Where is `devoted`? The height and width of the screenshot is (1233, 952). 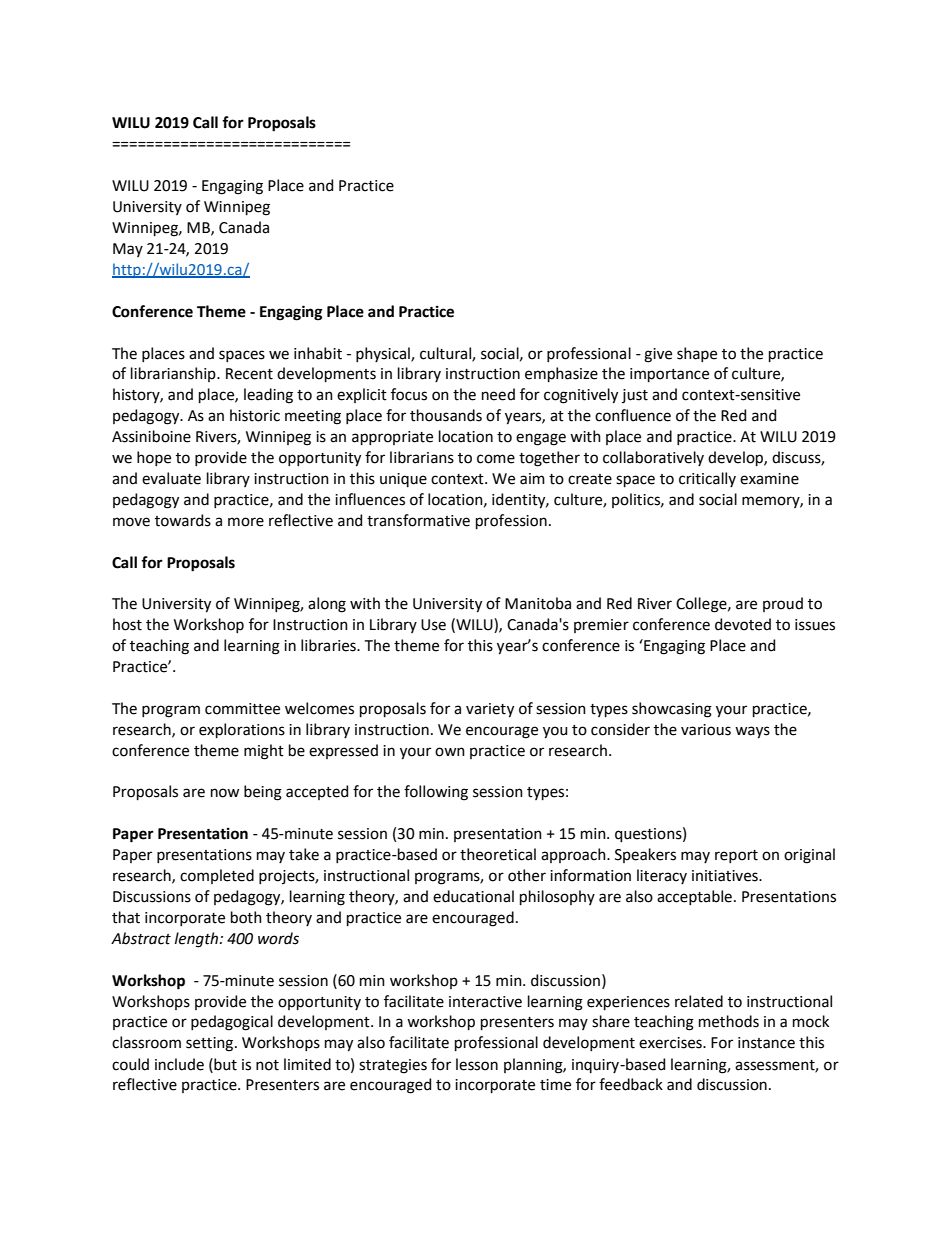 devoted is located at coordinates (743, 624).
